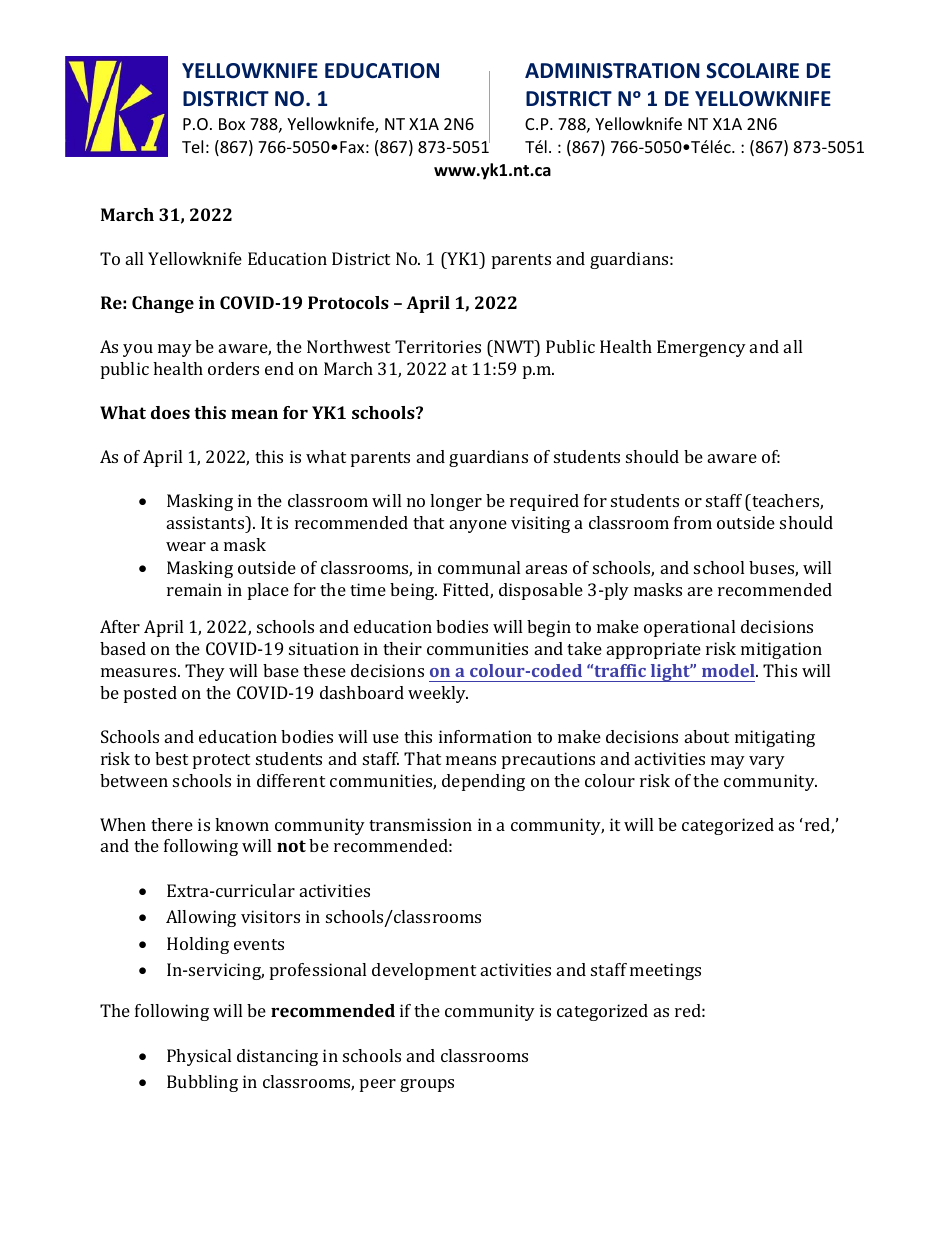 The image size is (952, 1233). Describe the element at coordinates (427, 1085) in the screenshot. I see `groups` at that location.
